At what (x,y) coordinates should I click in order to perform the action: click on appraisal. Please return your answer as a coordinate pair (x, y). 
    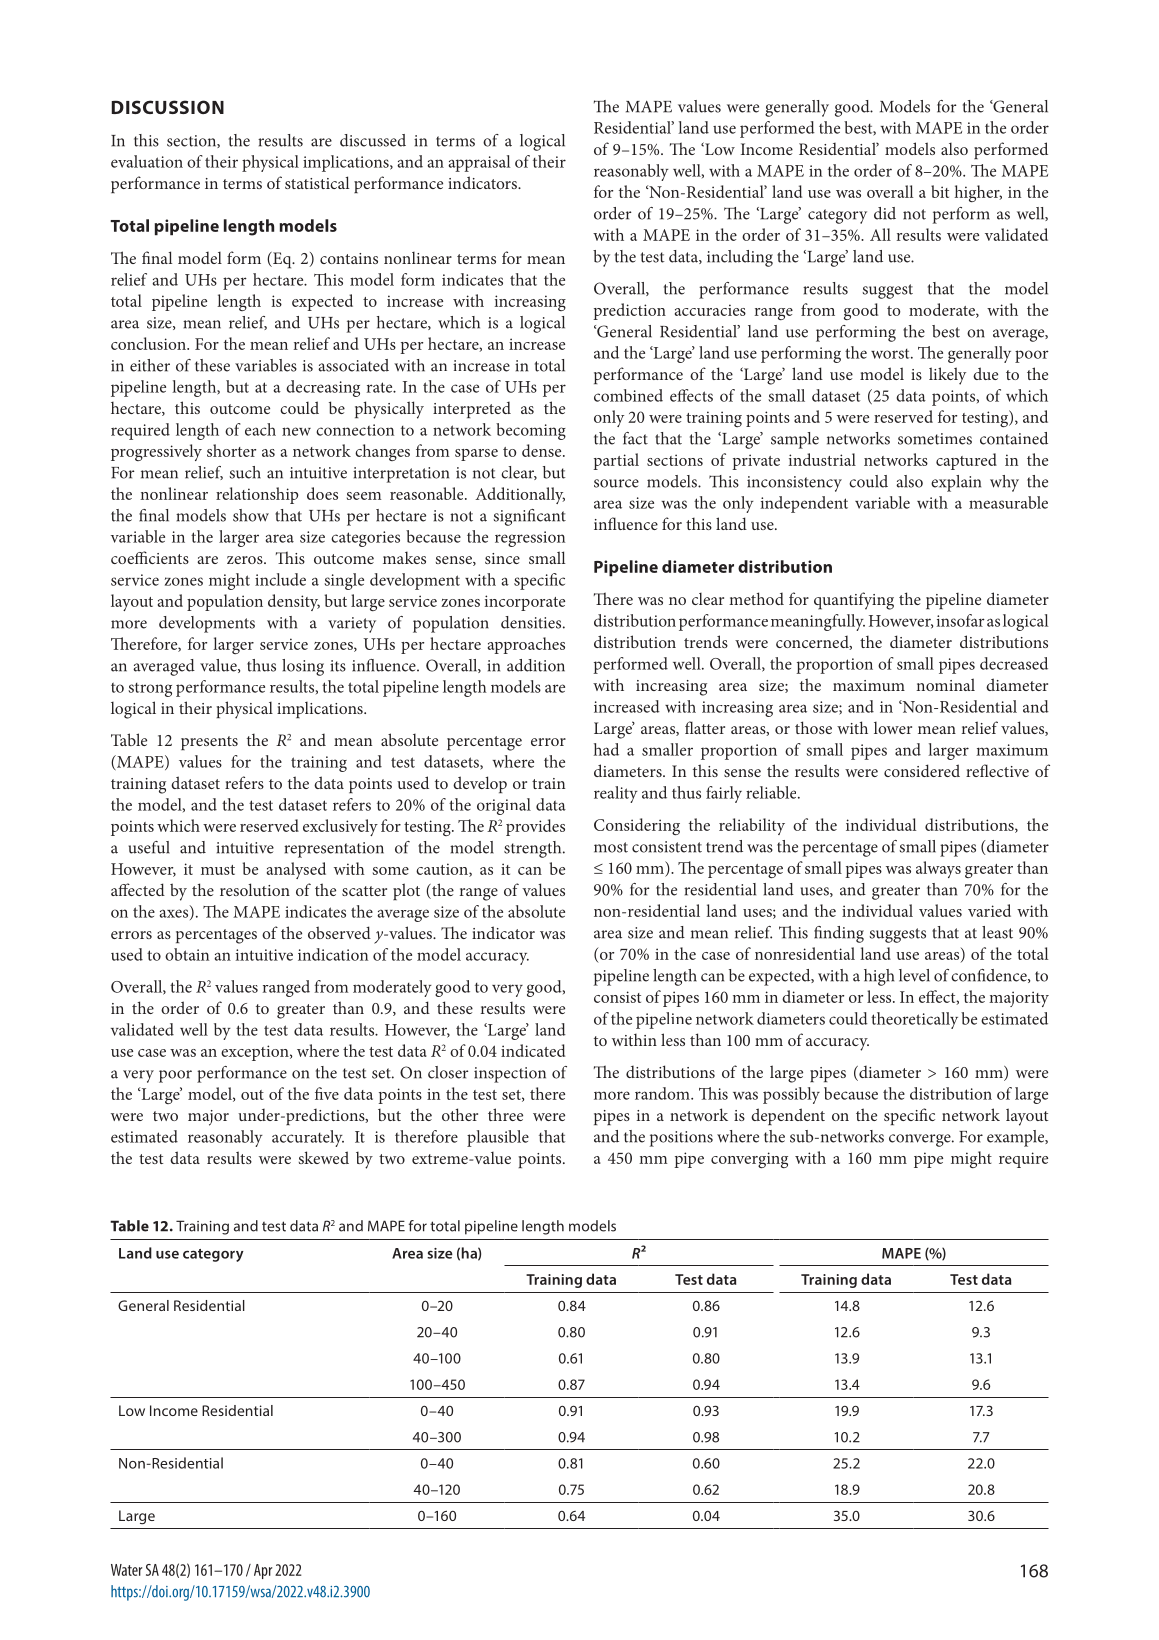
    Looking at the image, I should click on (479, 163).
